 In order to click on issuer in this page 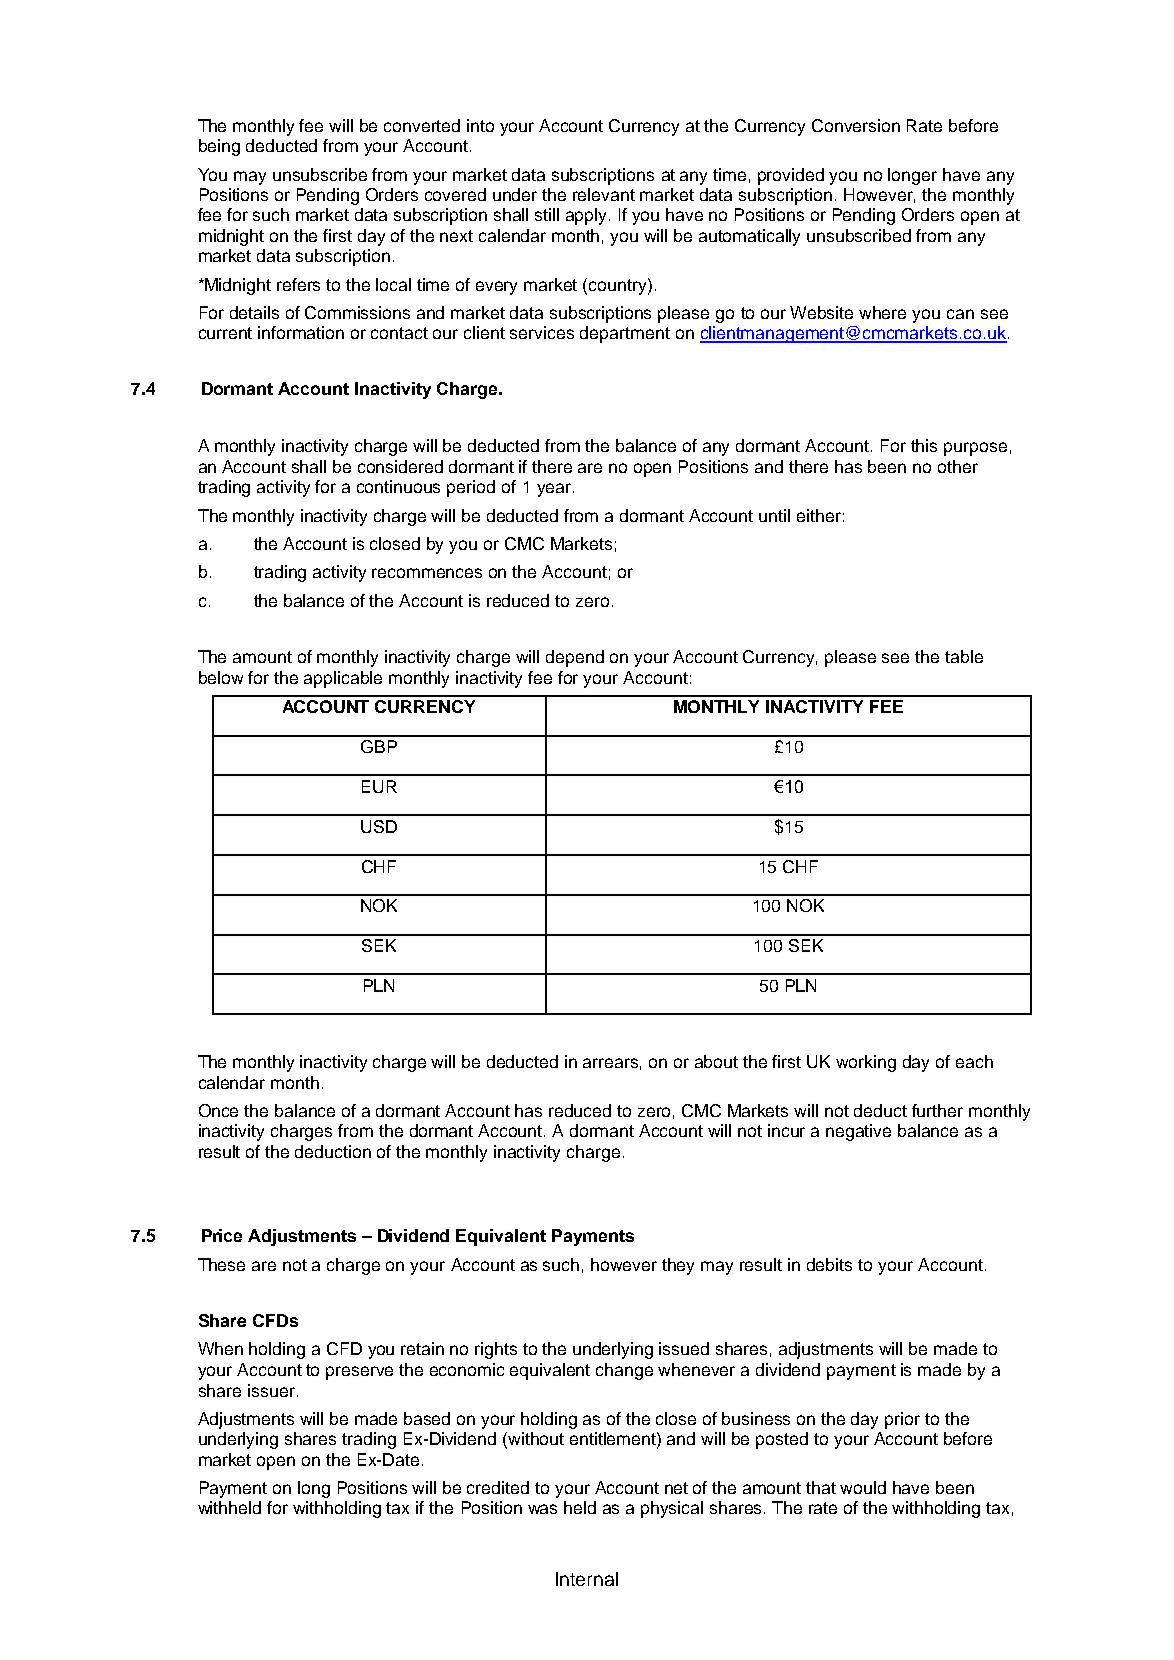, I will do `click(271, 1390)`.
